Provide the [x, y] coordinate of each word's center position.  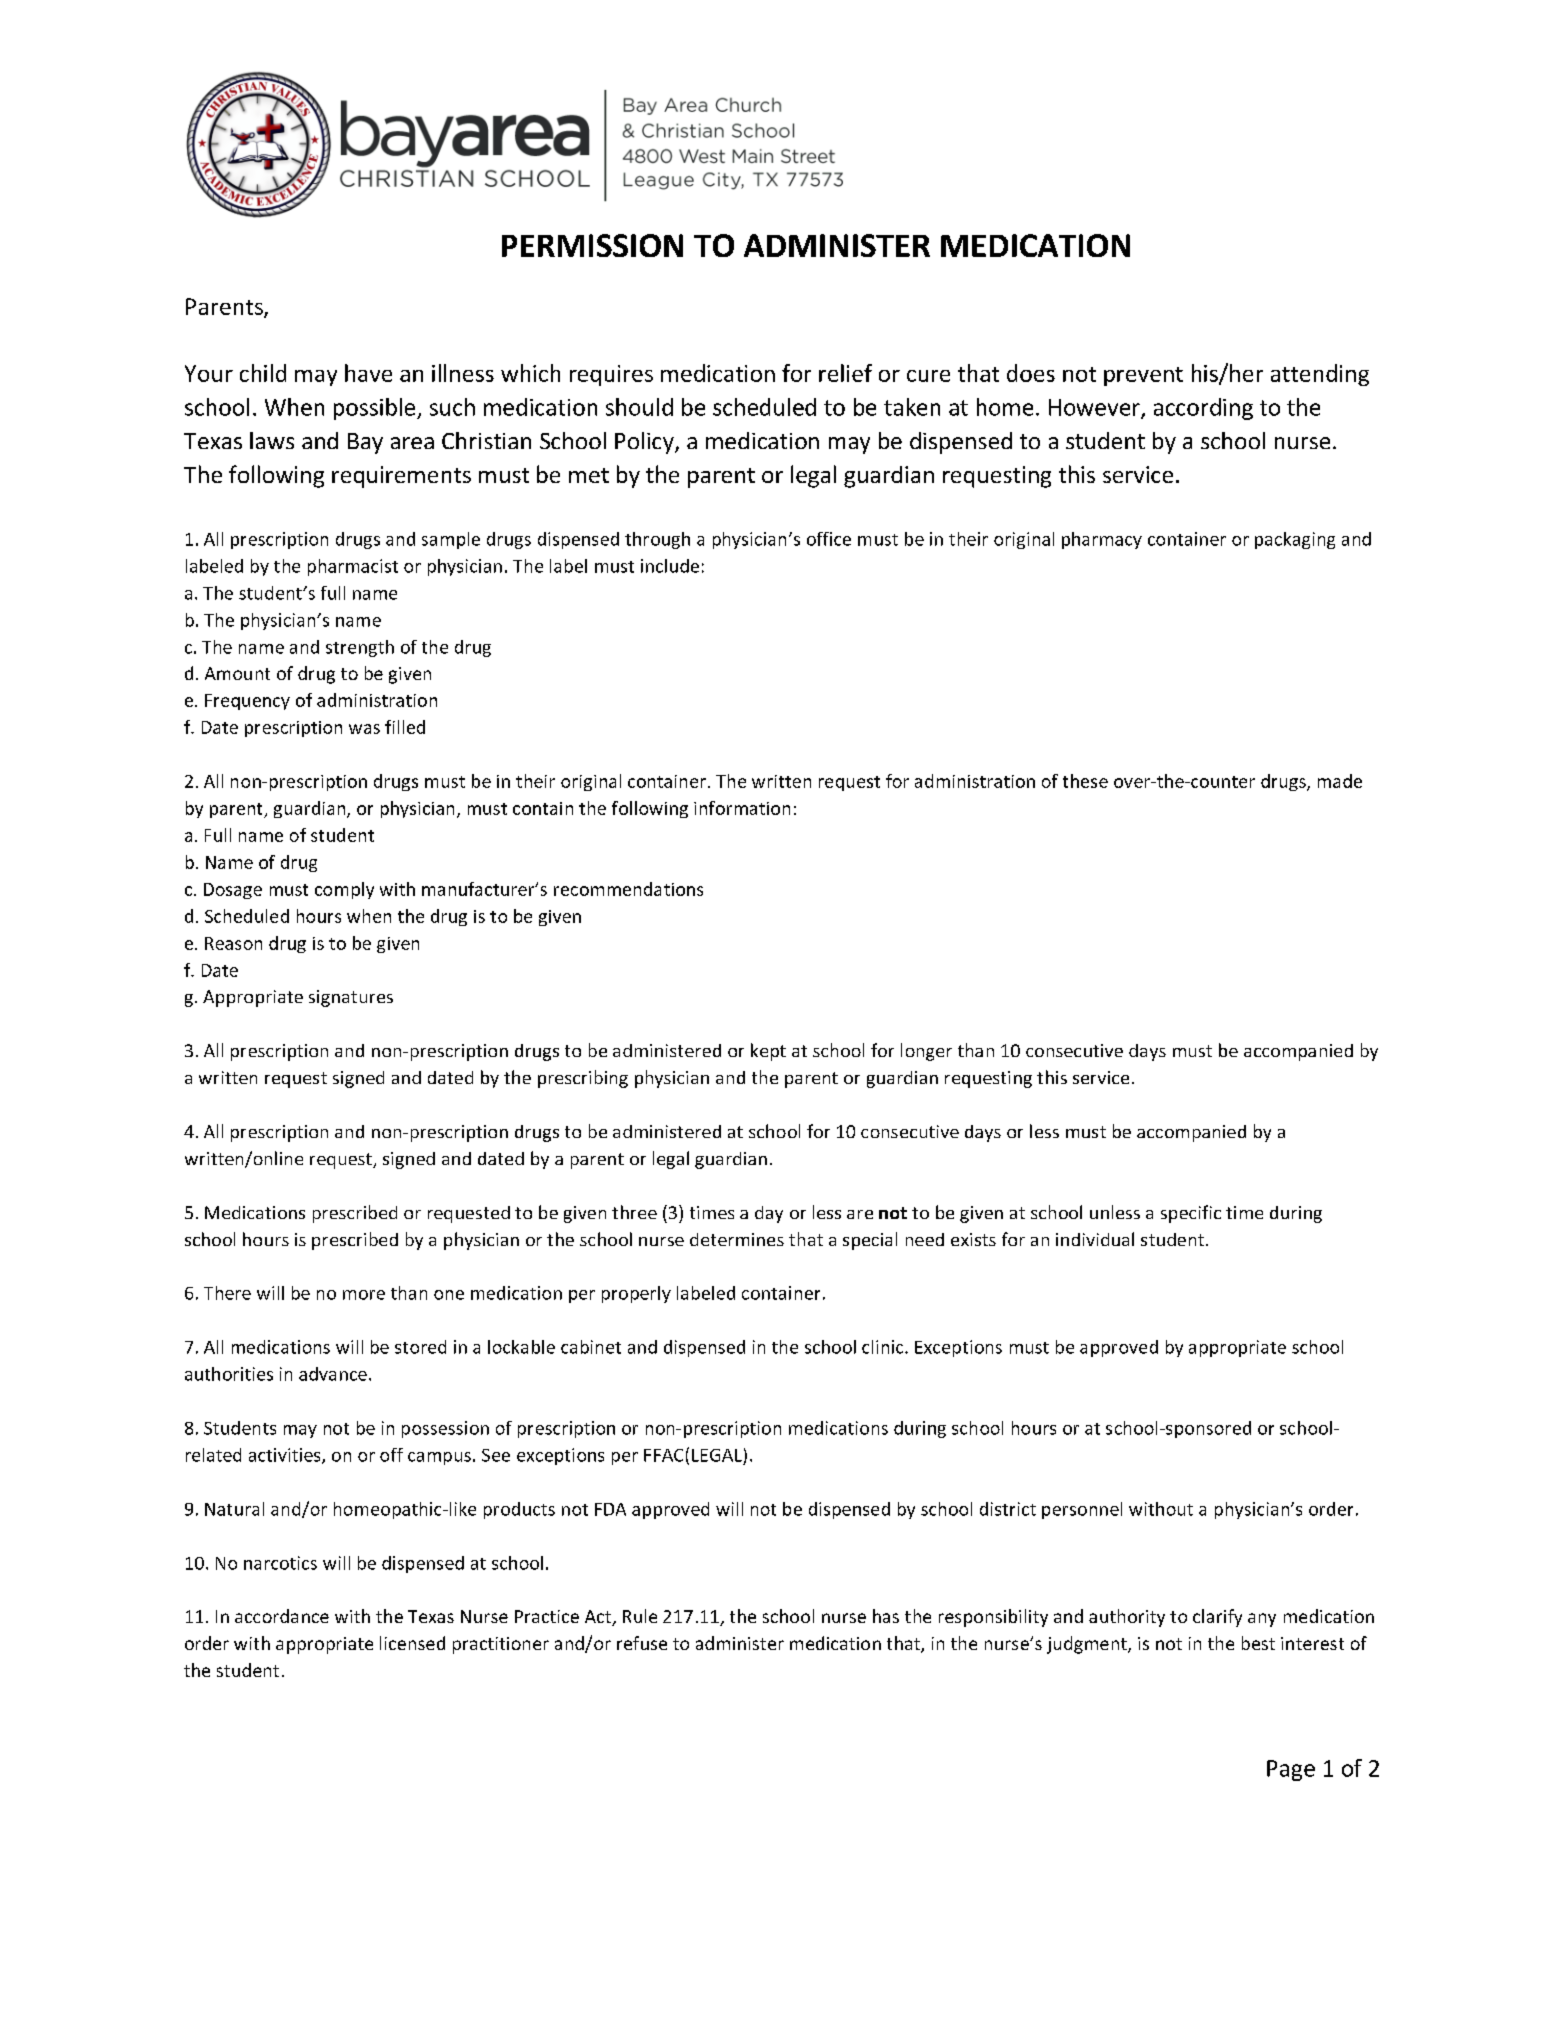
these [1085, 781]
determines [737, 1239]
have [368, 373]
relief [845, 373]
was [364, 729]
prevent [1143, 376]
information [742, 808]
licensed [412, 1643]
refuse [642, 1643]
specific [1191, 1214]
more [364, 1295]
